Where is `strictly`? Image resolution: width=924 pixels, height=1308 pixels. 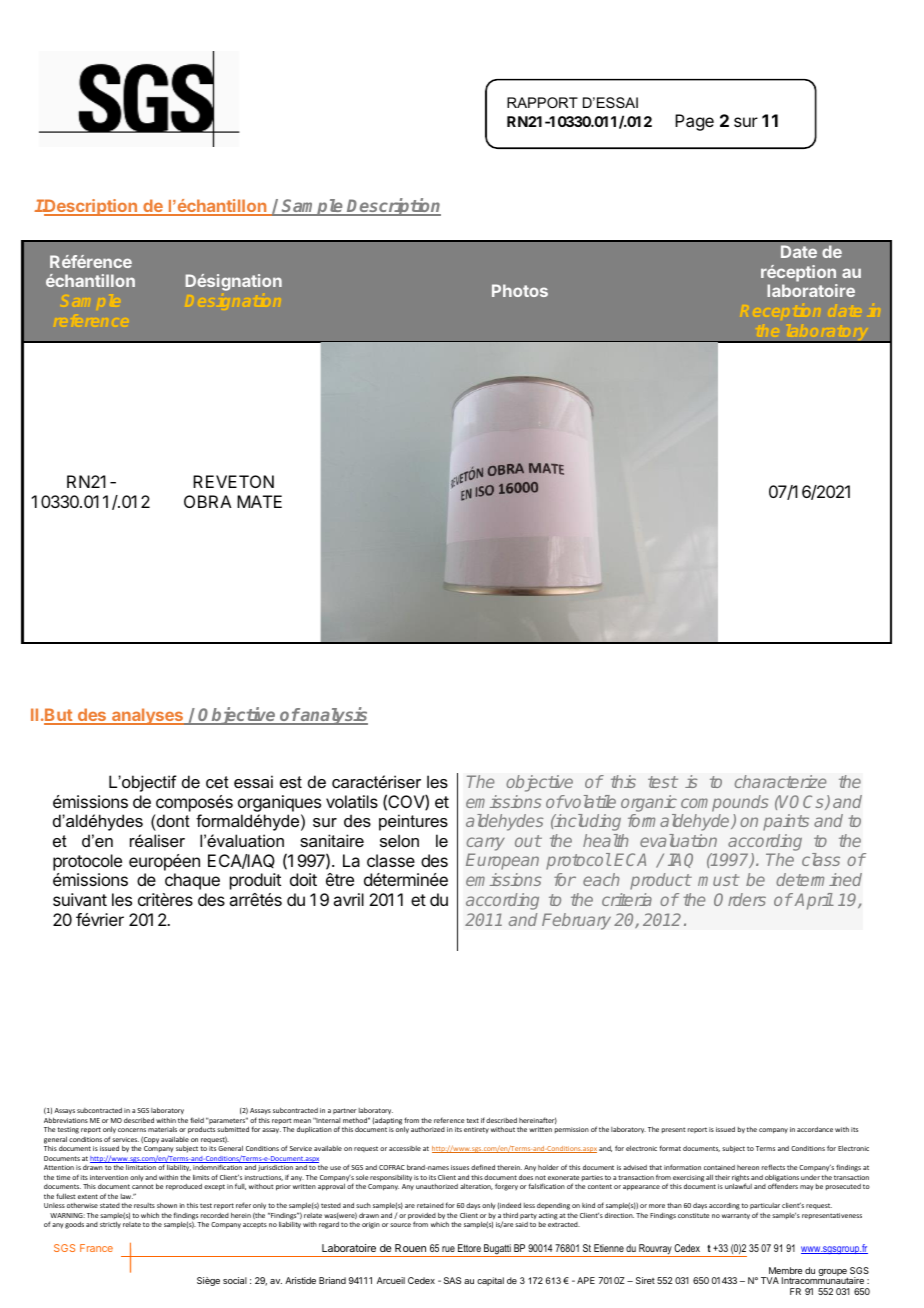 strictly is located at coordinates (110, 1225).
